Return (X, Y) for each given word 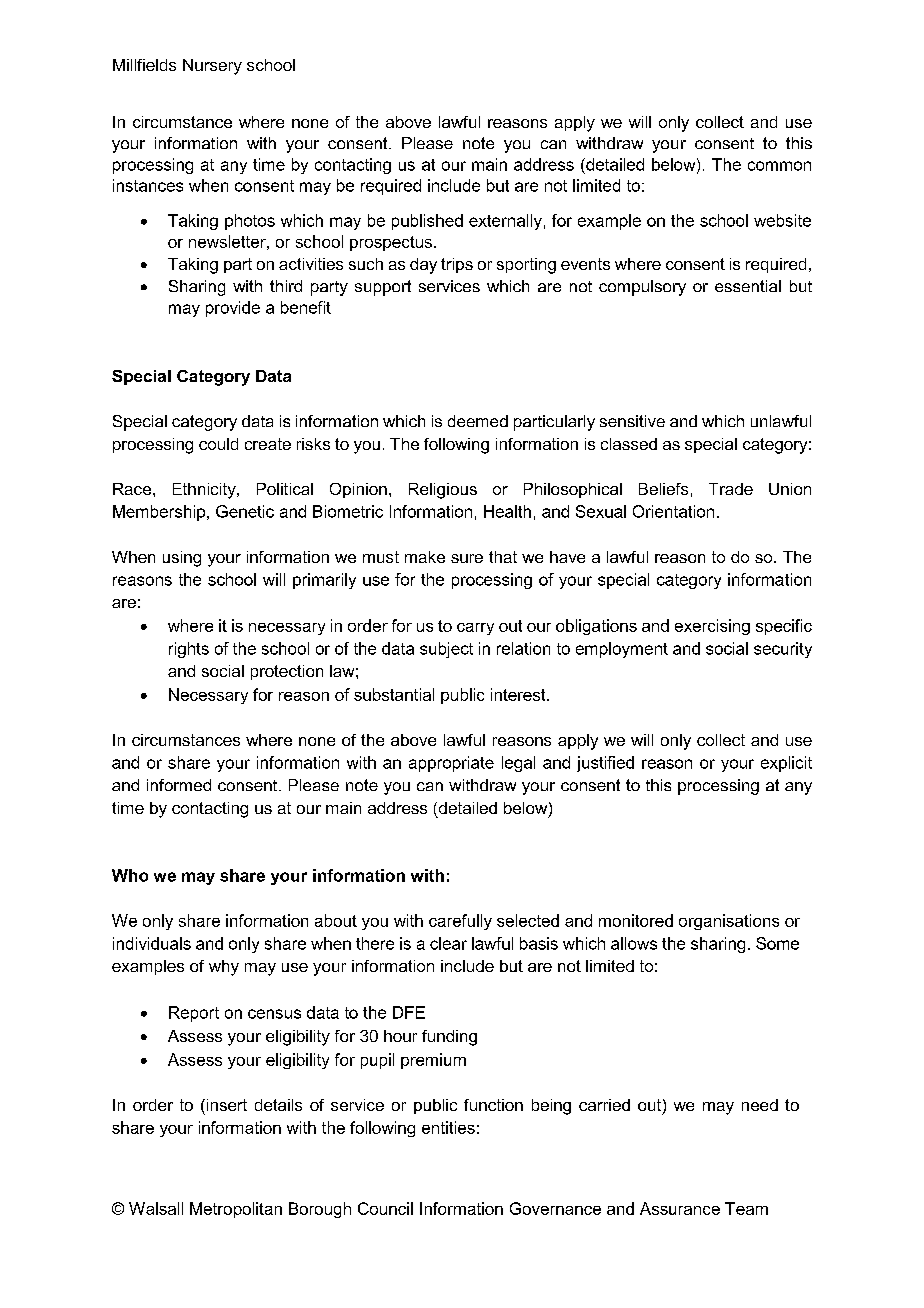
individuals (152, 943)
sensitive (632, 421)
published (427, 222)
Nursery (212, 67)
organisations (729, 922)
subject (446, 650)
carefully (460, 922)
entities (448, 1127)
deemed (478, 421)
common (779, 166)
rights (189, 650)
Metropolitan (236, 1210)
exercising (712, 627)
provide (233, 309)
